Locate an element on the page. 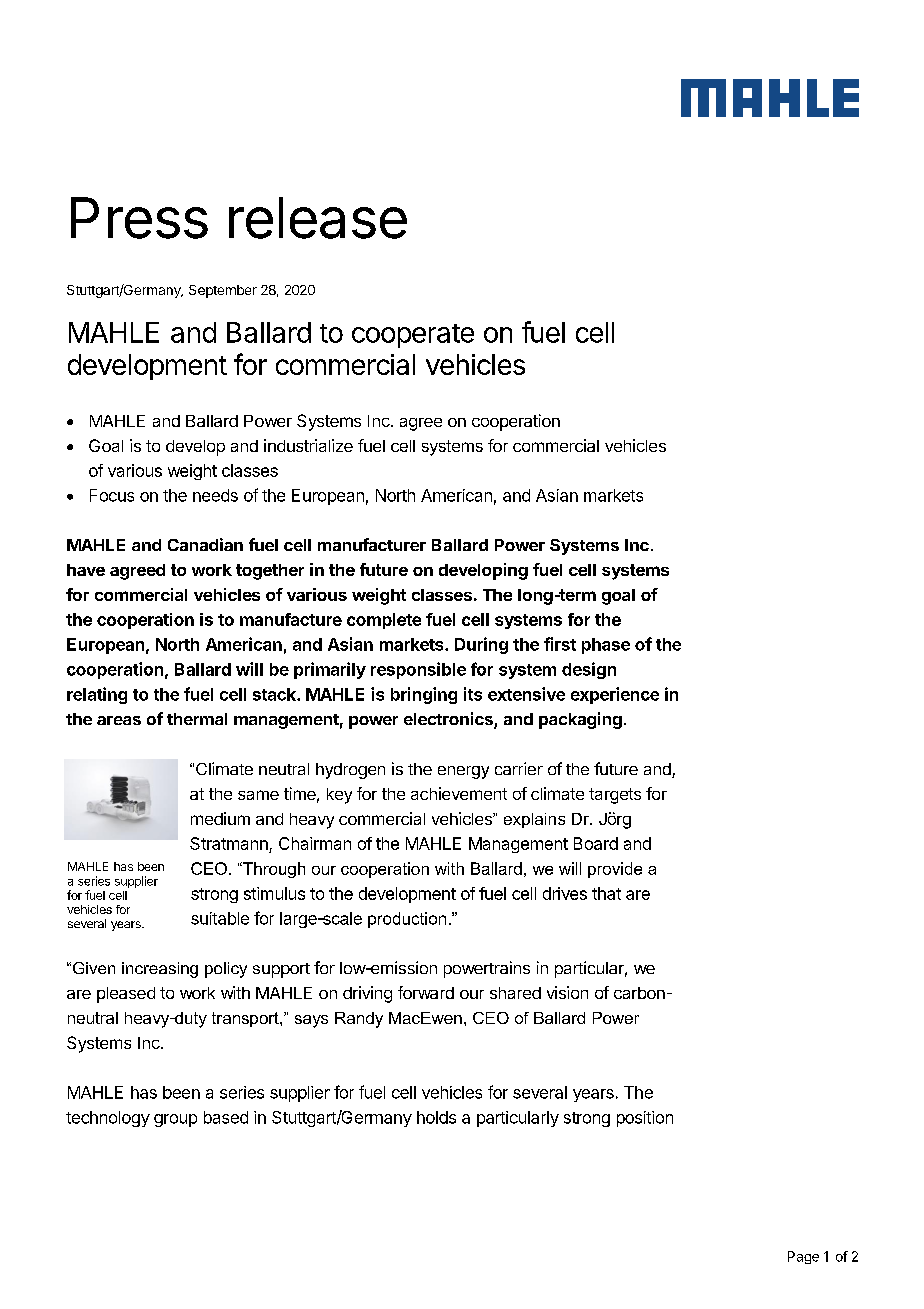 This image has height=1309, width=924. experience is located at coordinates (615, 695).
